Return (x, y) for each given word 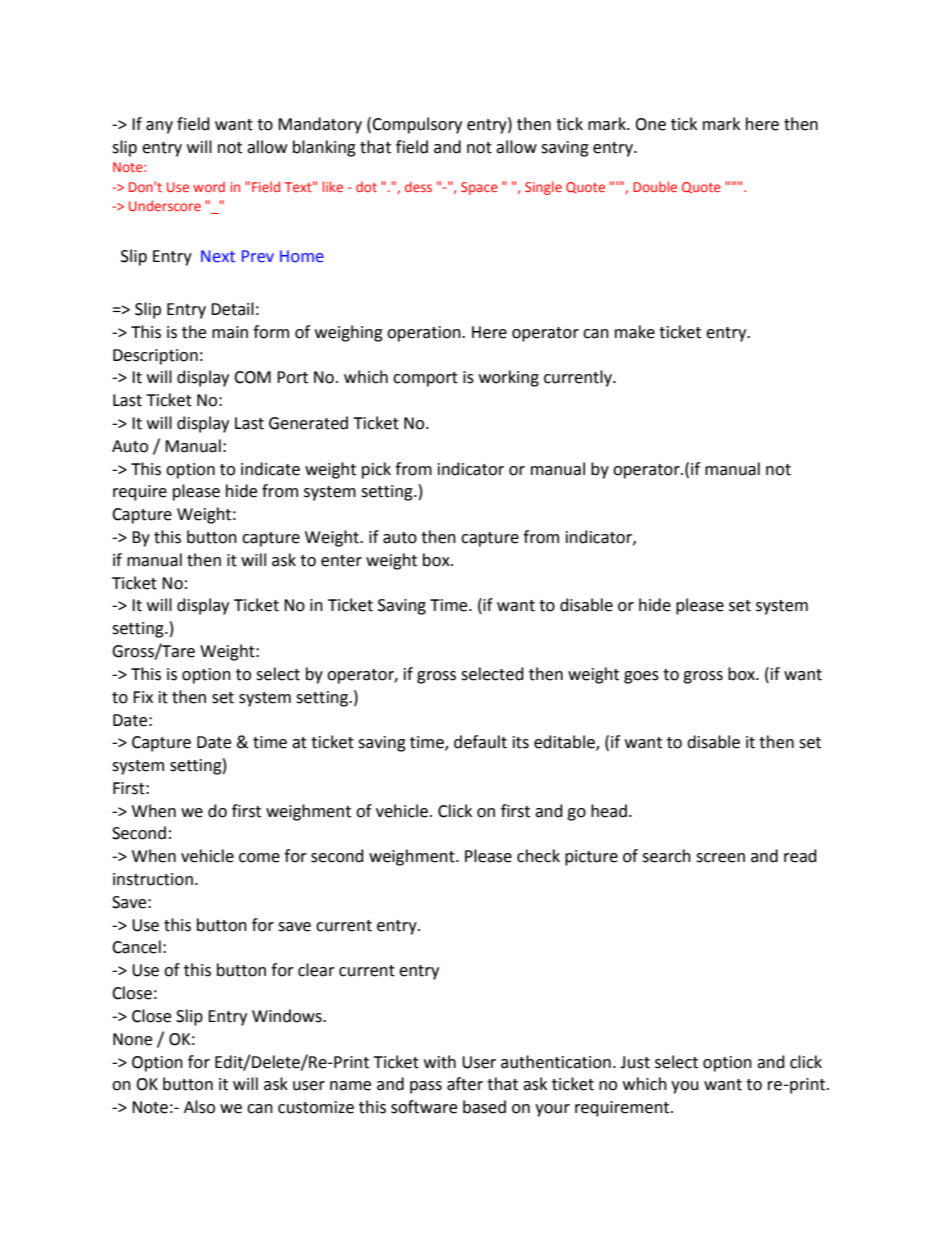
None (132, 1039)
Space (479, 188)
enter (341, 561)
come (259, 858)
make (635, 332)
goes (641, 677)
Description (155, 357)
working (509, 378)
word (209, 187)
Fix (143, 697)
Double (655, 186)
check (538, 856)
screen (720, 858)
